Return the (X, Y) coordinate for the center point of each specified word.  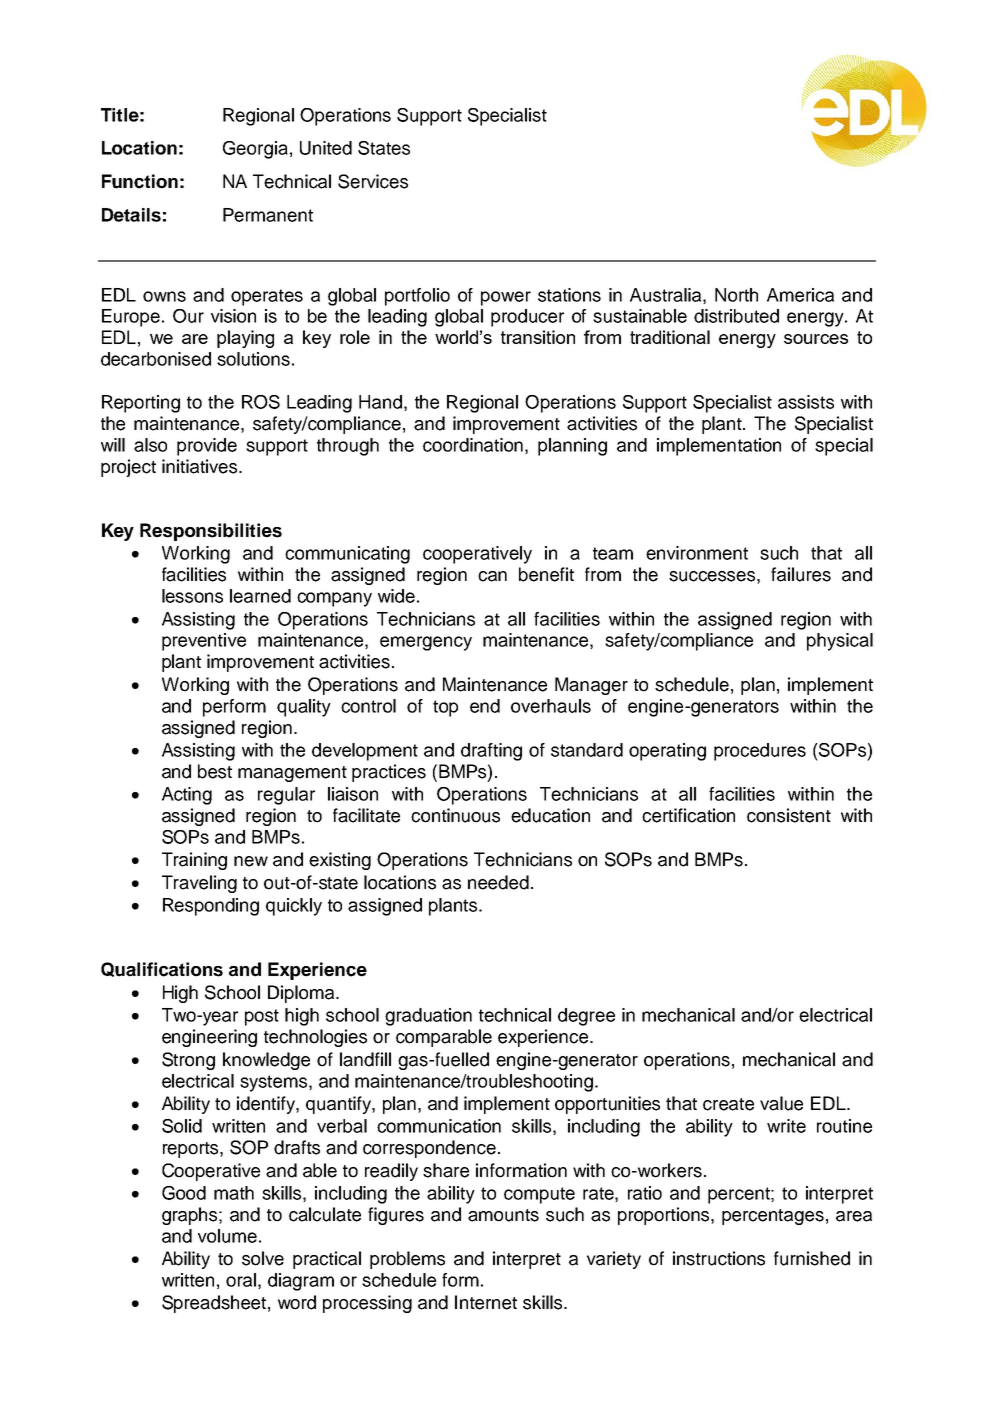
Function (140, 181)
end (485, 706)
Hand (380, 402)
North (736, 295)
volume (227, 1236)
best (215, 771)
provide (207, 447)
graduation (428, 1017)
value (781, 1103)
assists (806, 402)
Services (373, 181)
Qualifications (162, 969)
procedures (760, 752)
